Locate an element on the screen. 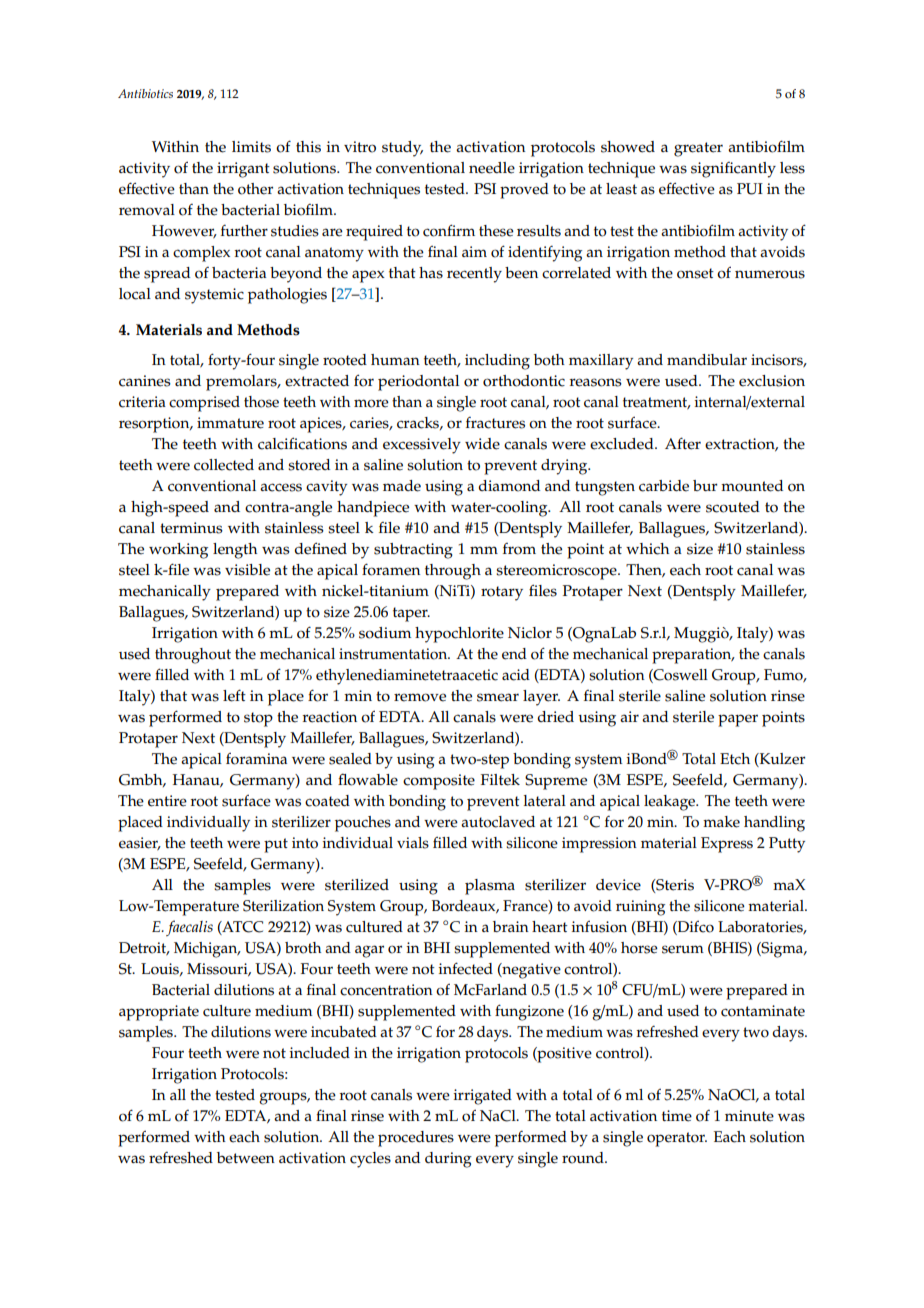  Express is located at coordinates (727, 845).
